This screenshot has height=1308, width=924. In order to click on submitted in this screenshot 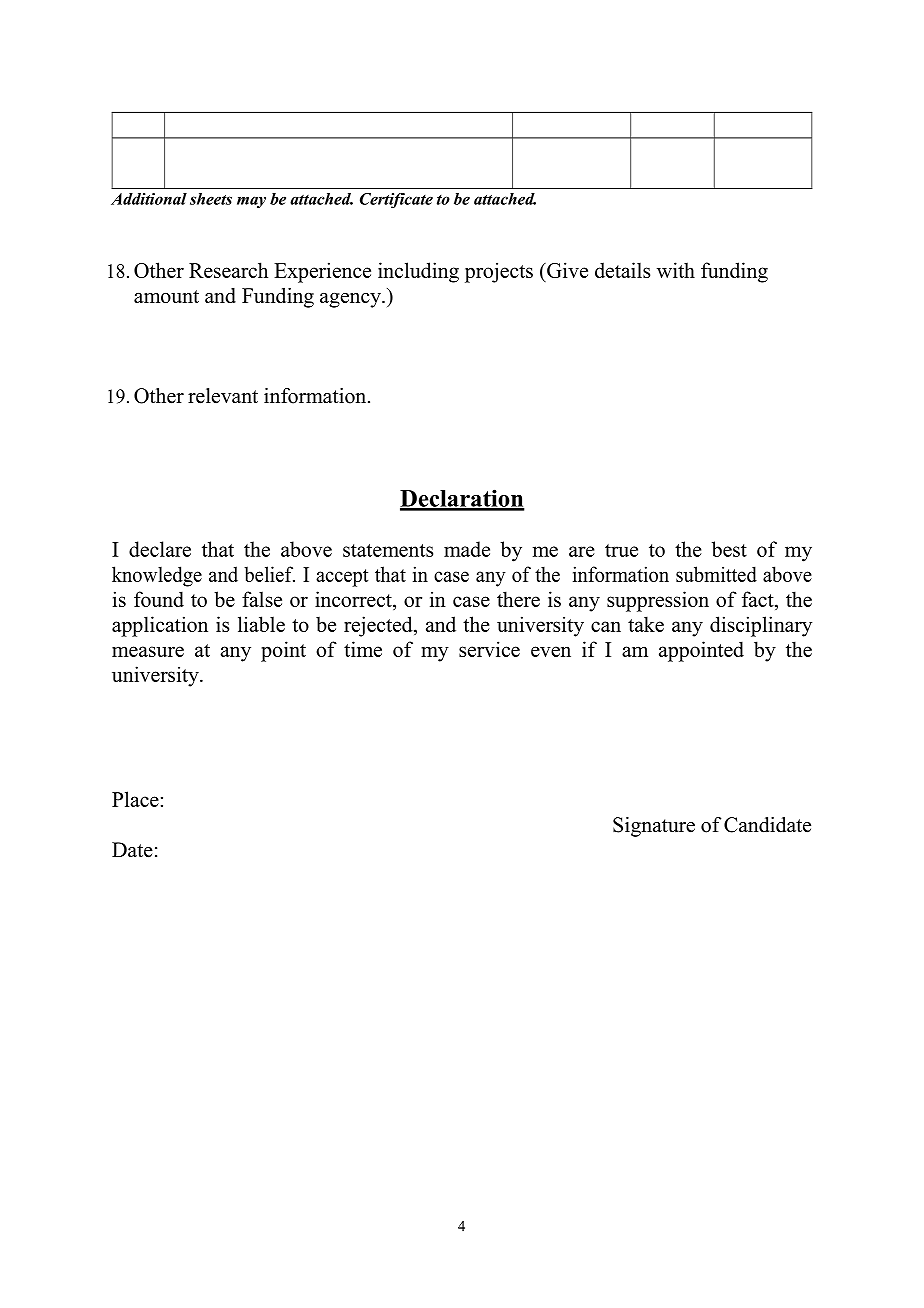, I will do `click(716, 574)`.
